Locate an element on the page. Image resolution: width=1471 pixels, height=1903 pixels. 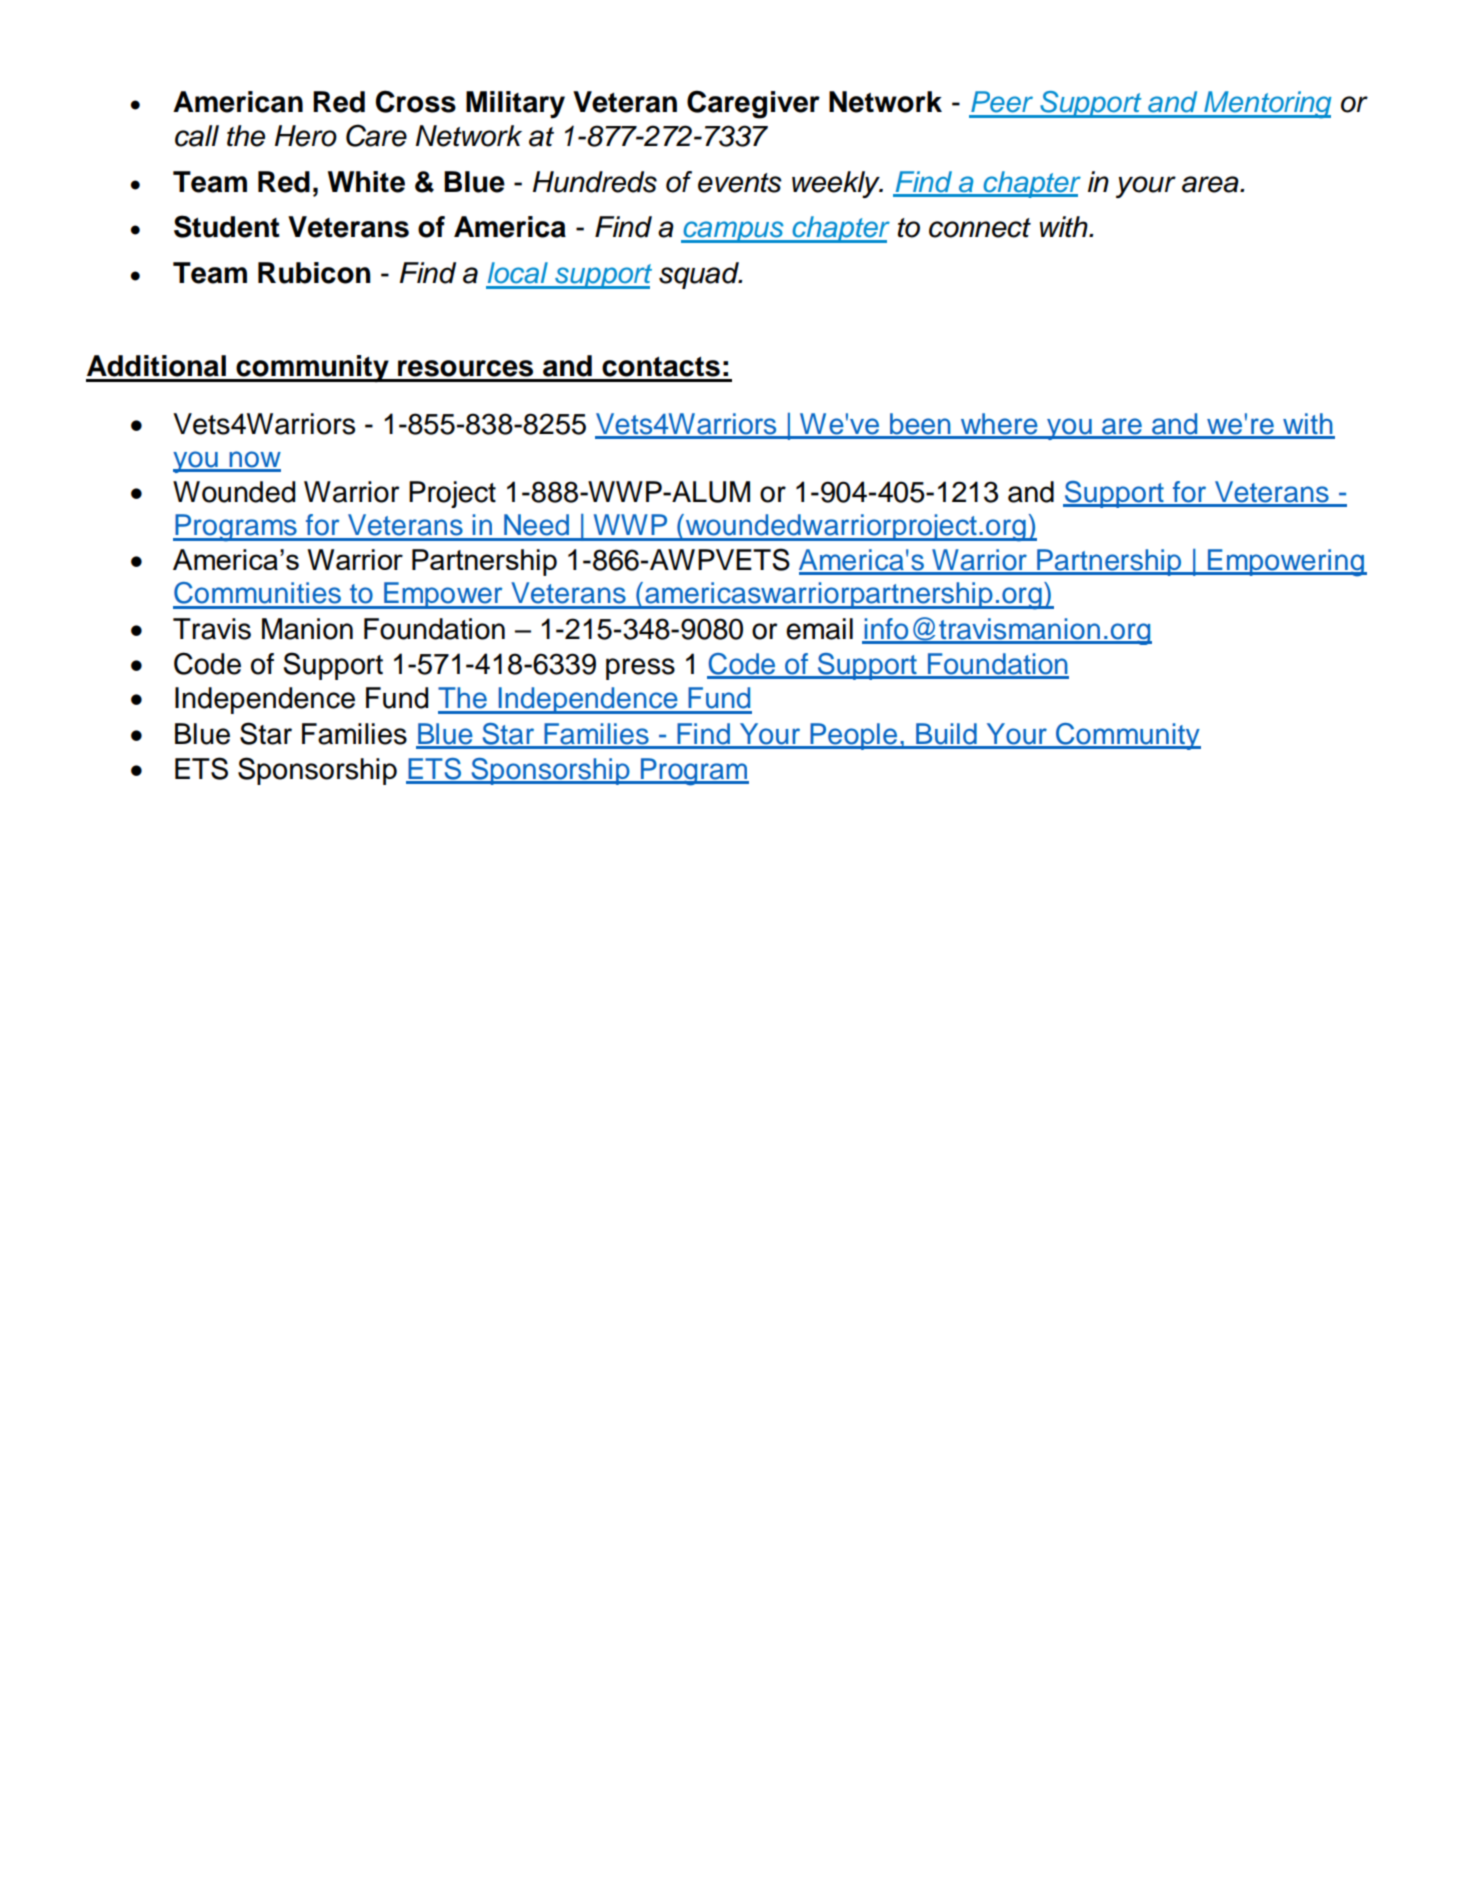
Hundreds is located at coordinates (595, 182).
